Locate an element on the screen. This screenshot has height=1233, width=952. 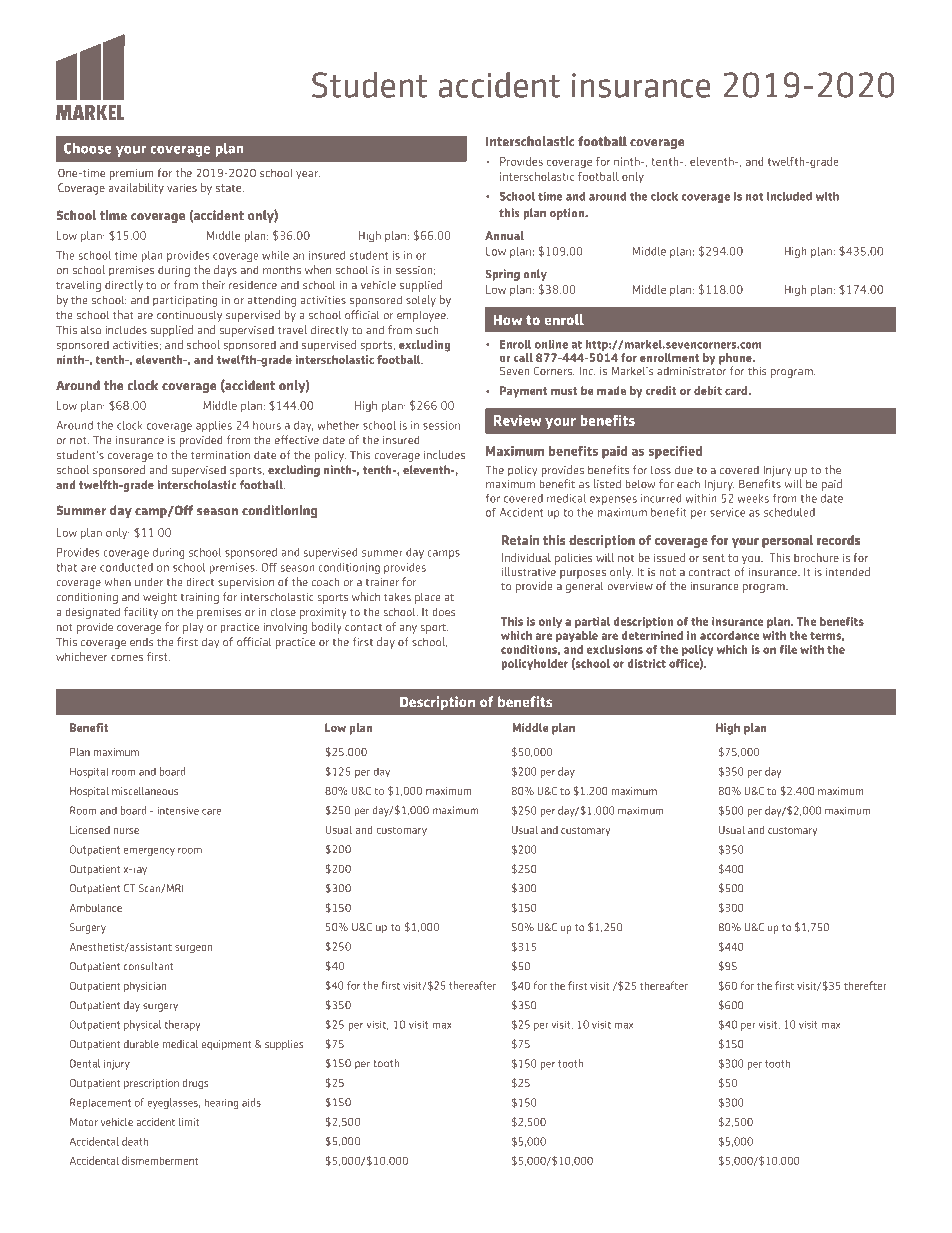
file is located at coordinates (788, 649).
